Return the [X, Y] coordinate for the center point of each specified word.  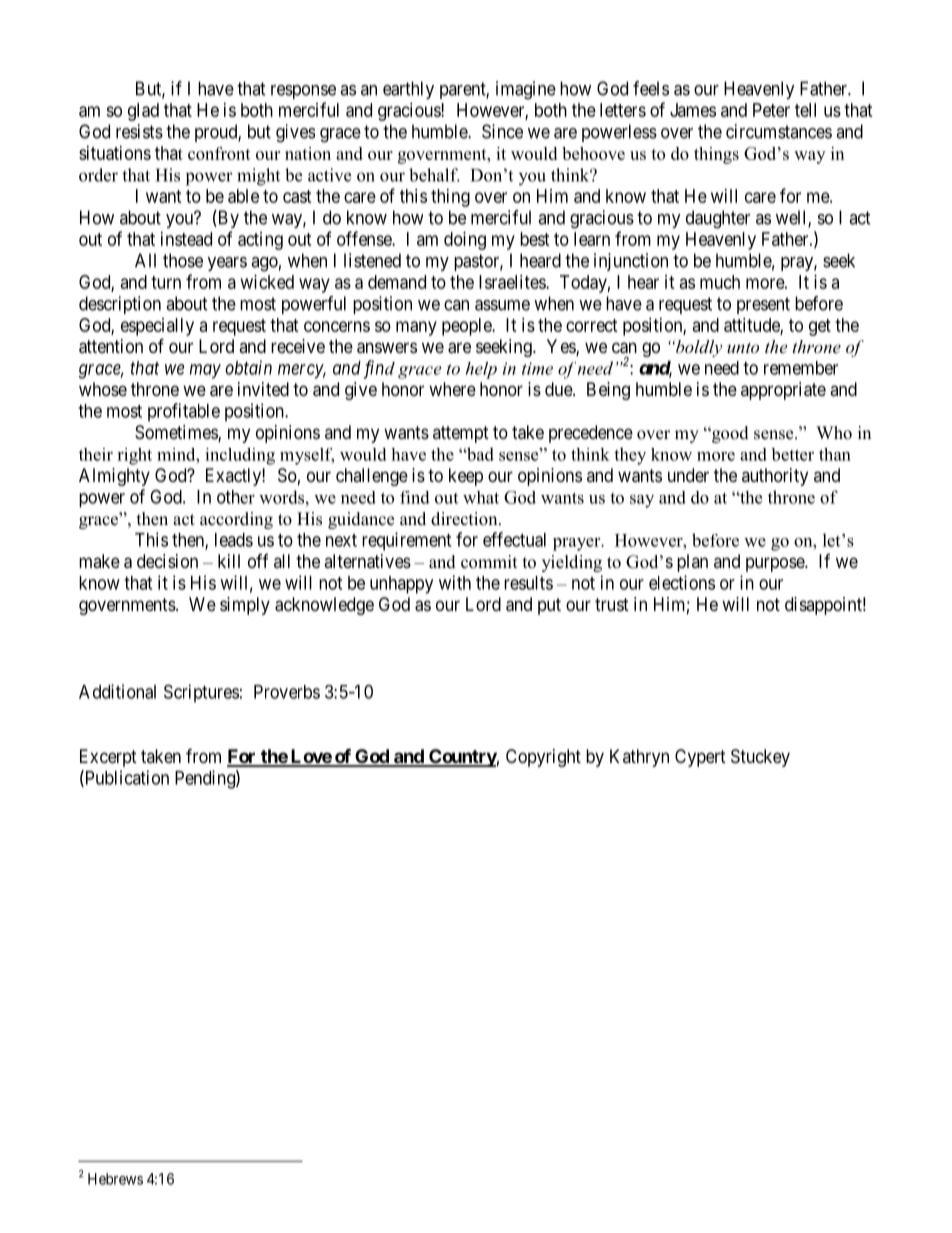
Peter [771, 110]
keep [466, 477]
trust [612, 604]
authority [775, 477]
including [240, 456]
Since [502, 131]
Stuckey [760, 758]
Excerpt [108, 758]
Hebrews [115, 1179]
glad [143, 112]
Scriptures [201, 693]
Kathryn [639, 758]
